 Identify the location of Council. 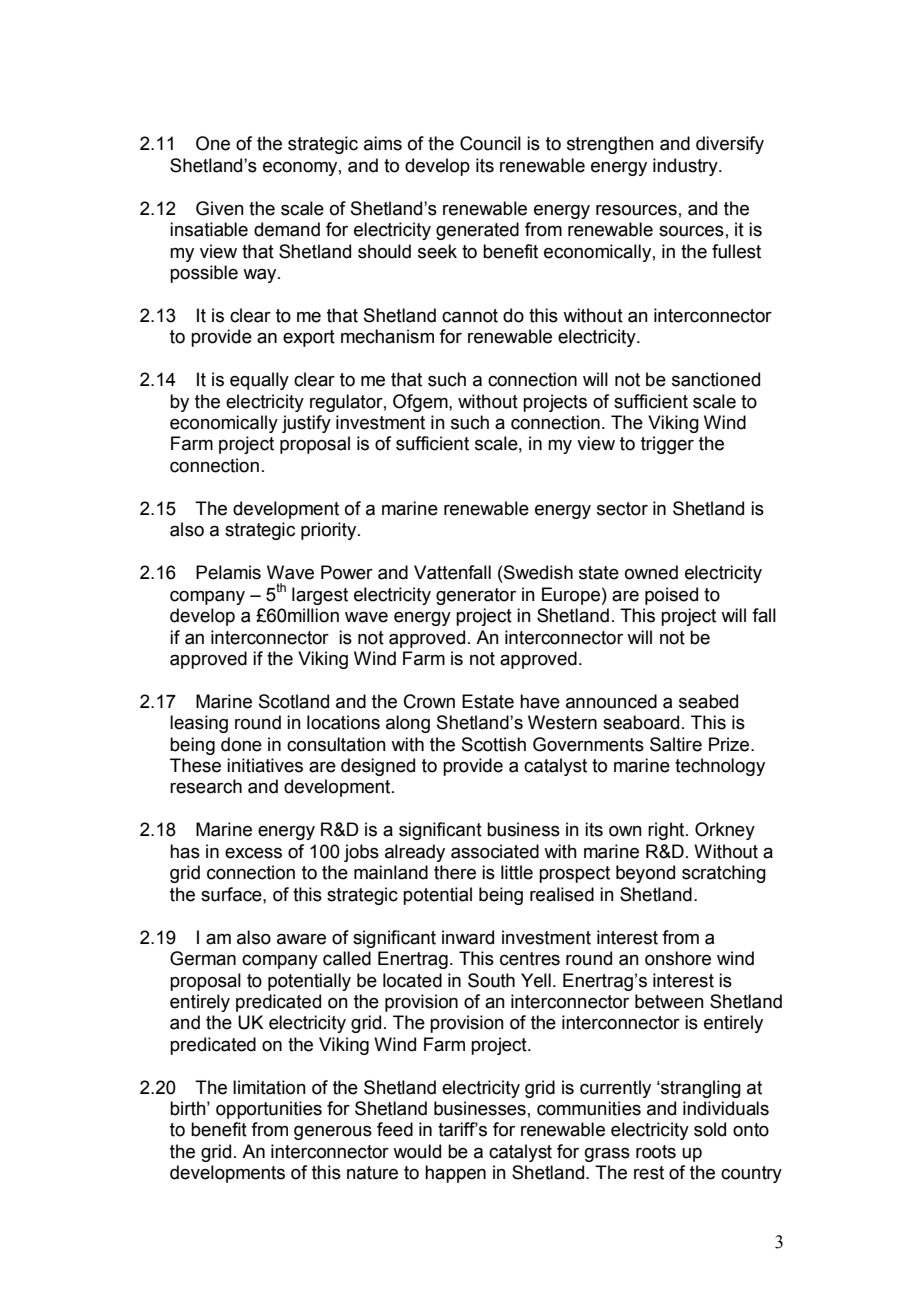
(490, 143).
